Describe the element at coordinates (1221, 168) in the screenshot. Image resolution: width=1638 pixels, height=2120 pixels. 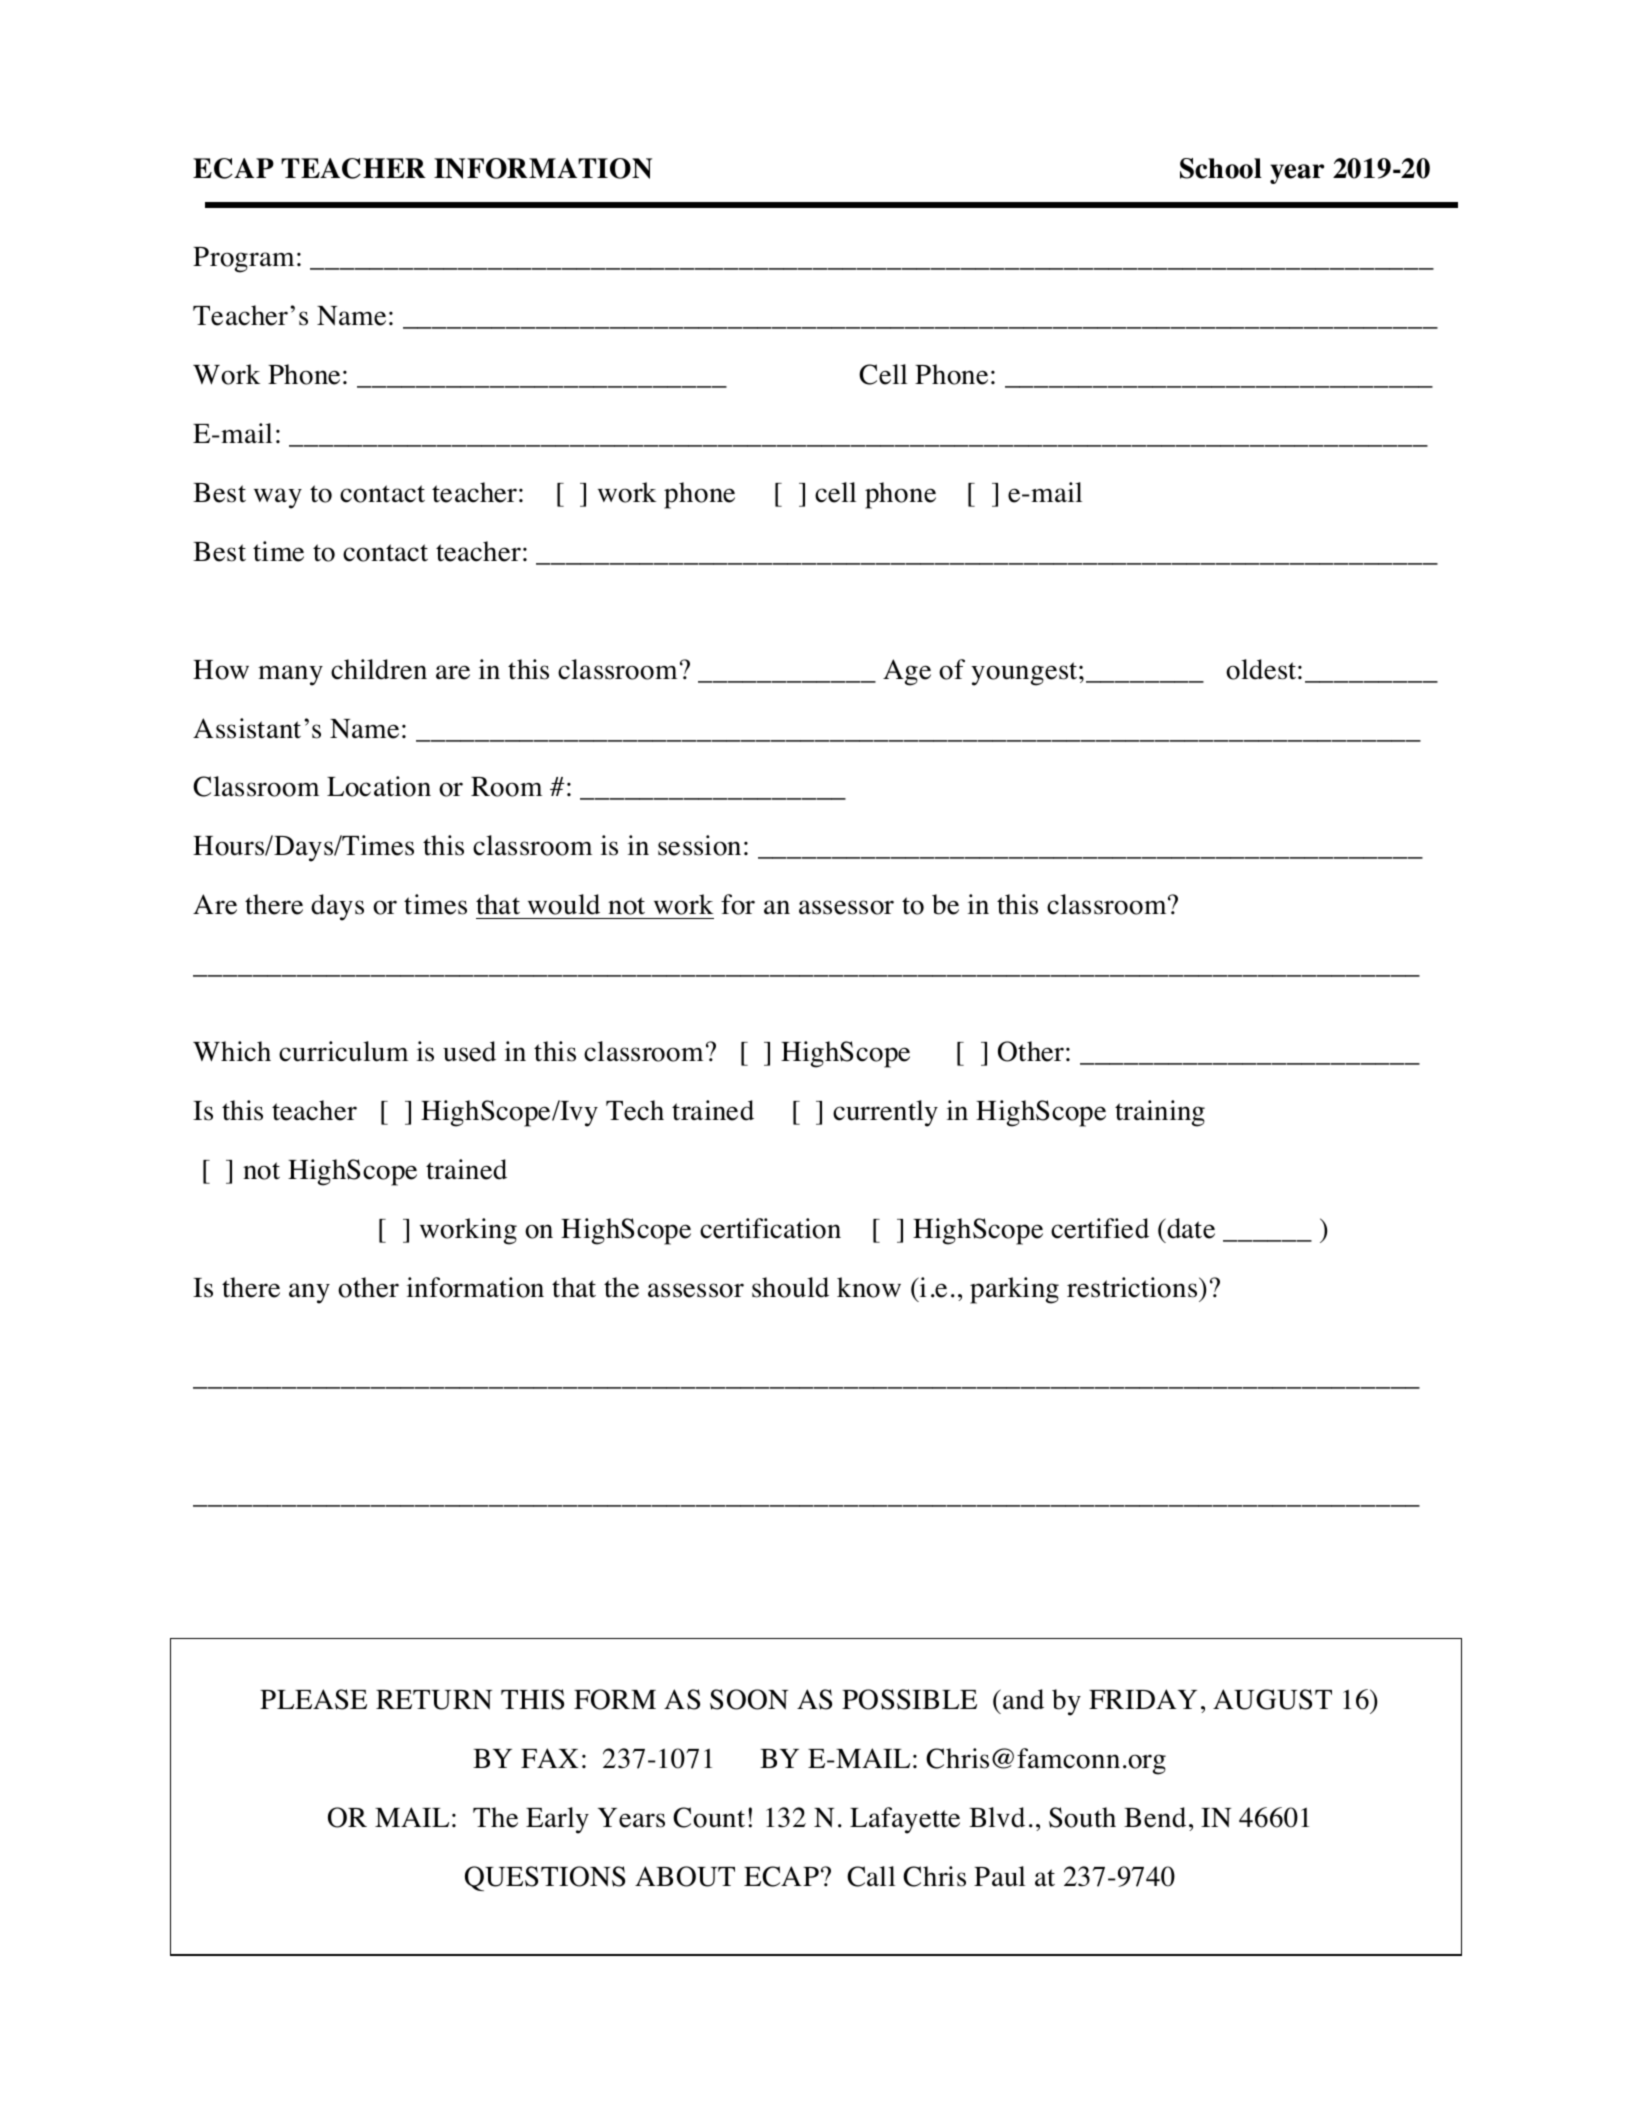
I see `School` at that location.
